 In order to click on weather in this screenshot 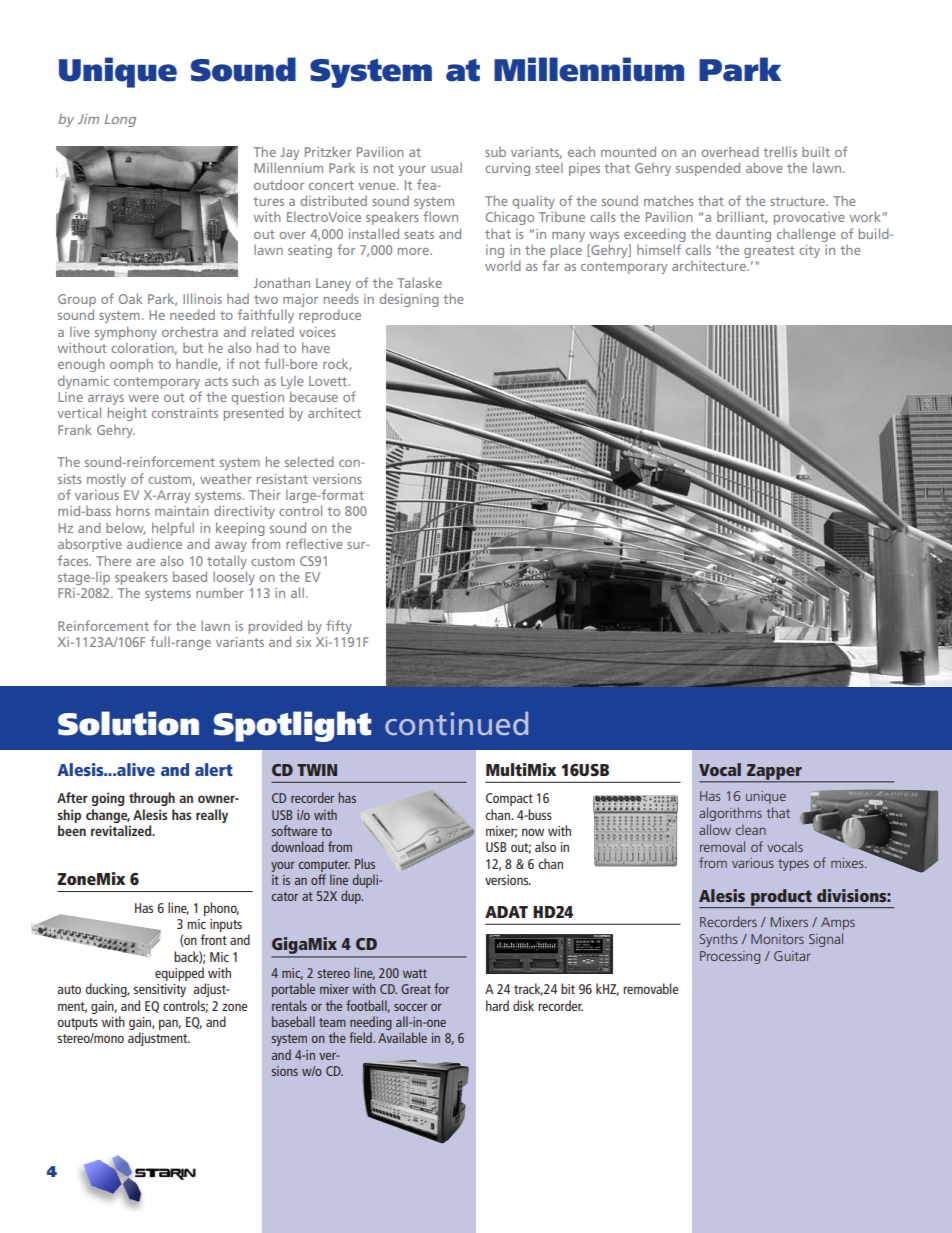, I will do `click(226, 478)`.
